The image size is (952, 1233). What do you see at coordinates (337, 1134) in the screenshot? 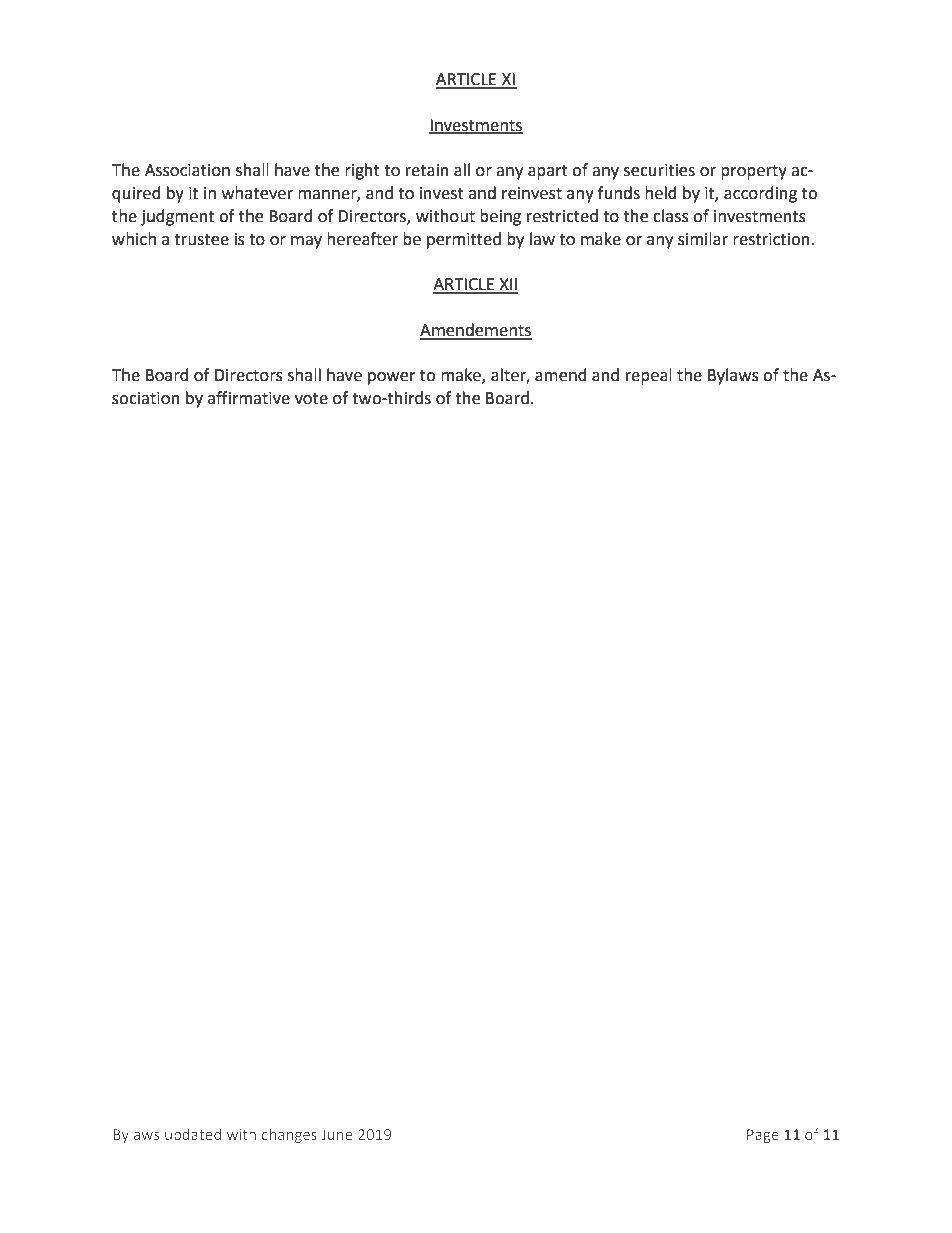
I see `June` at bounding box center [337, 1134].
